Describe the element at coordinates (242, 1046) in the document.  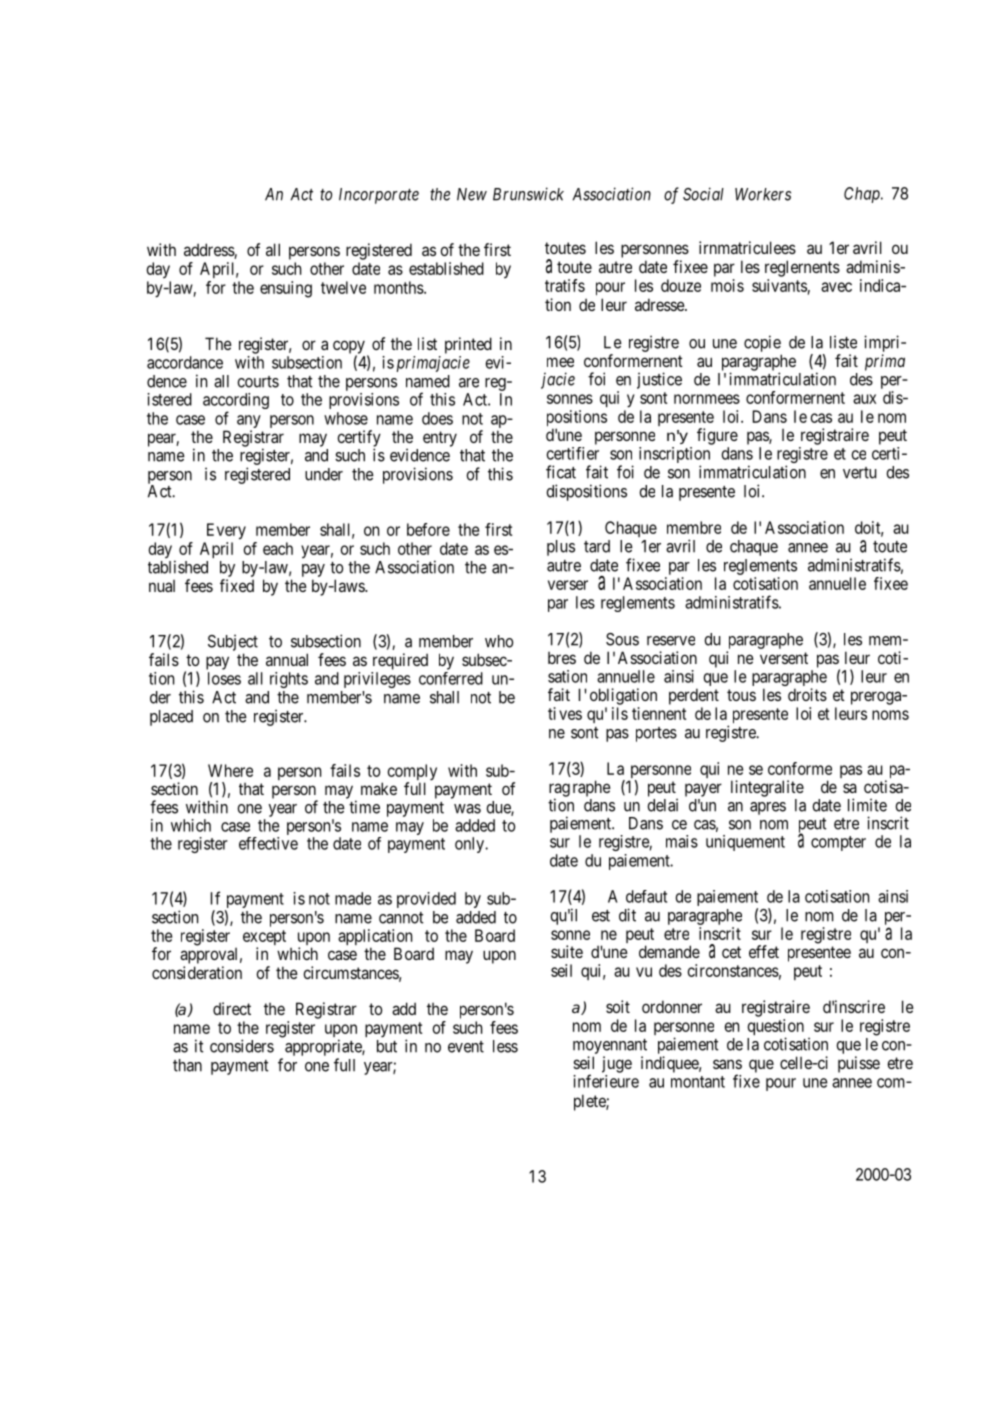
I see `considers` at that location.
